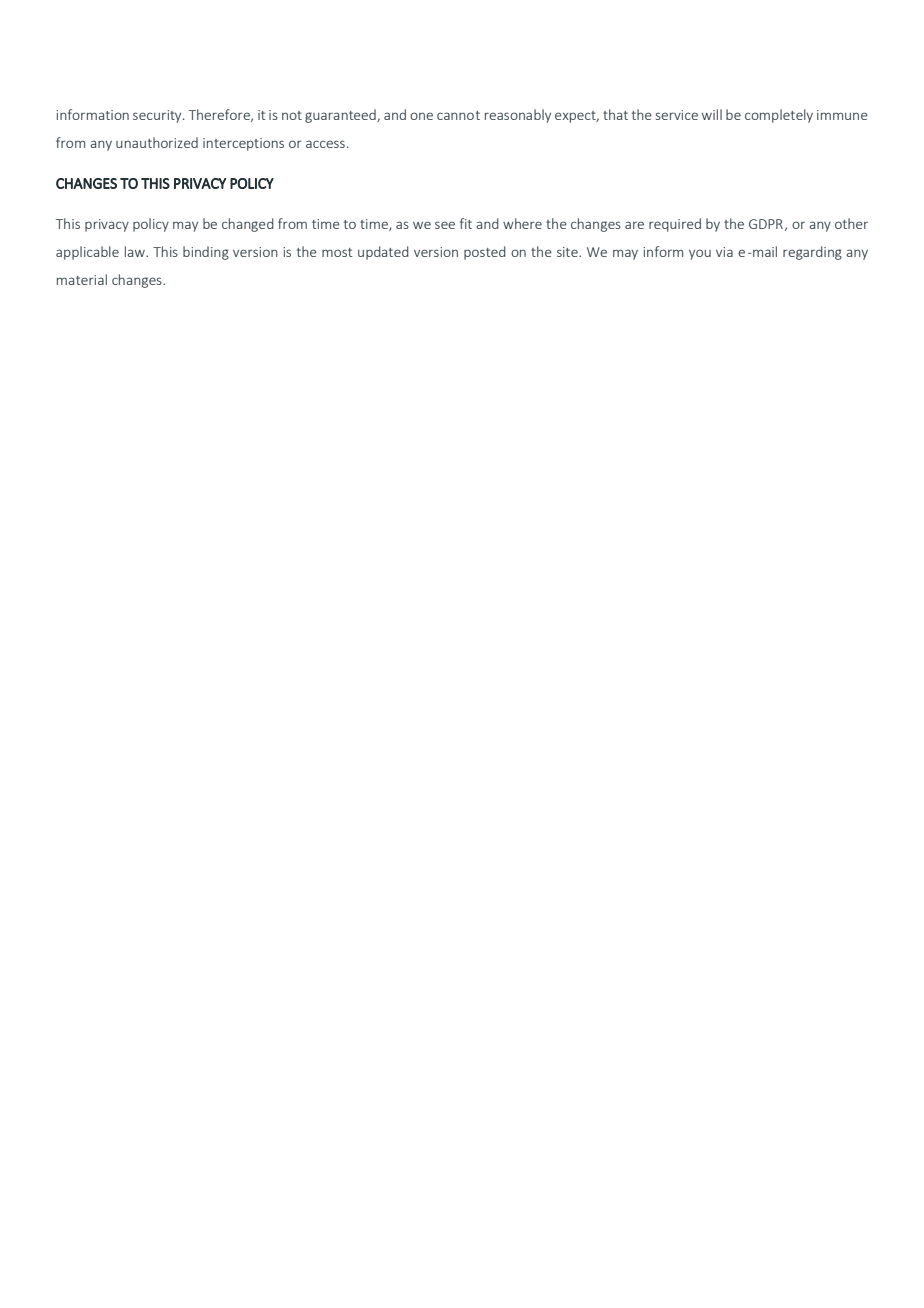  What do you see at coordinates (458, 115) in the screenshot?
I see `cannot` at bounding box center [458, 115].
